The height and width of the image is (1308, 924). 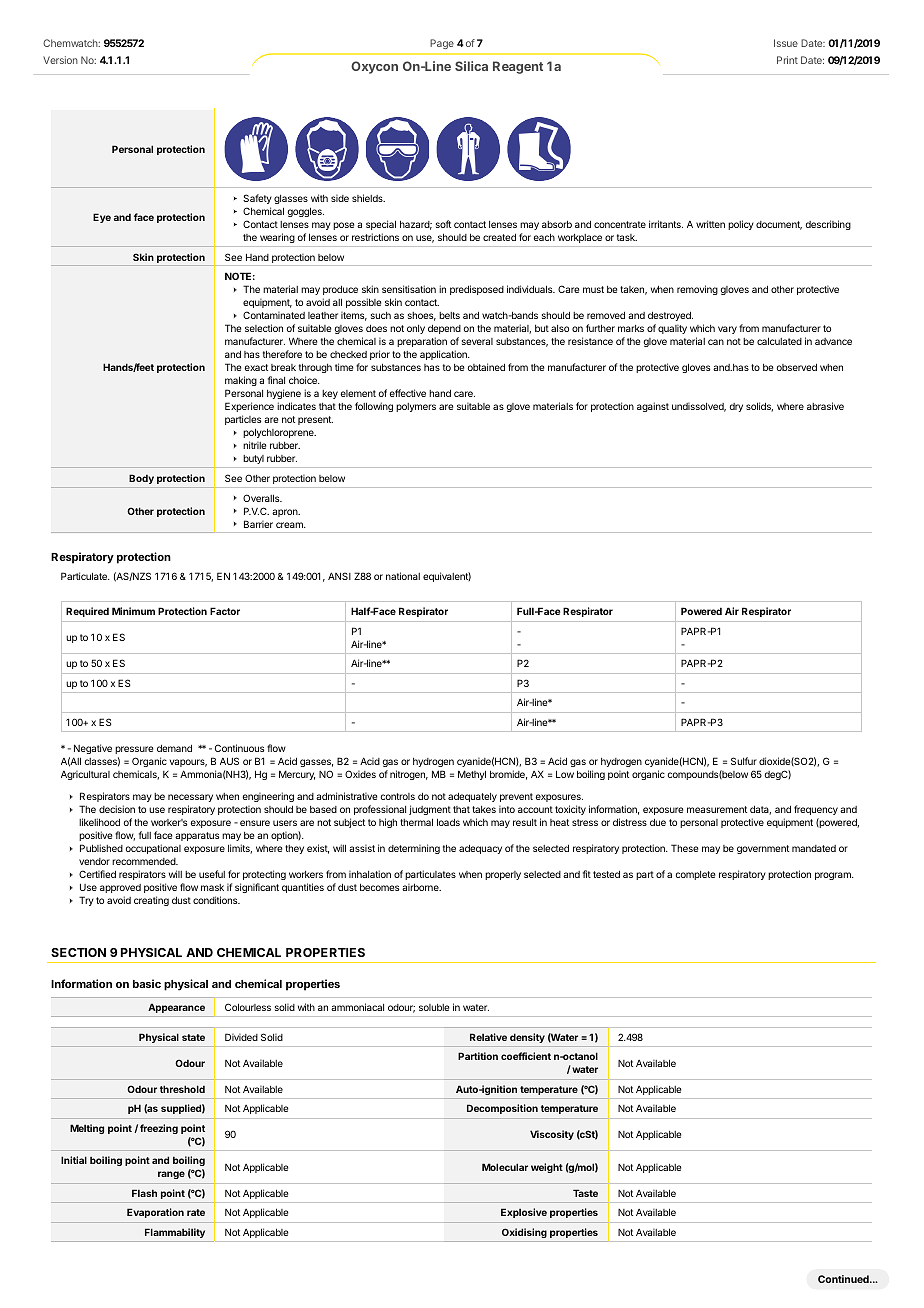 I want to click on Sulfur, so click(x=744, y=761).
